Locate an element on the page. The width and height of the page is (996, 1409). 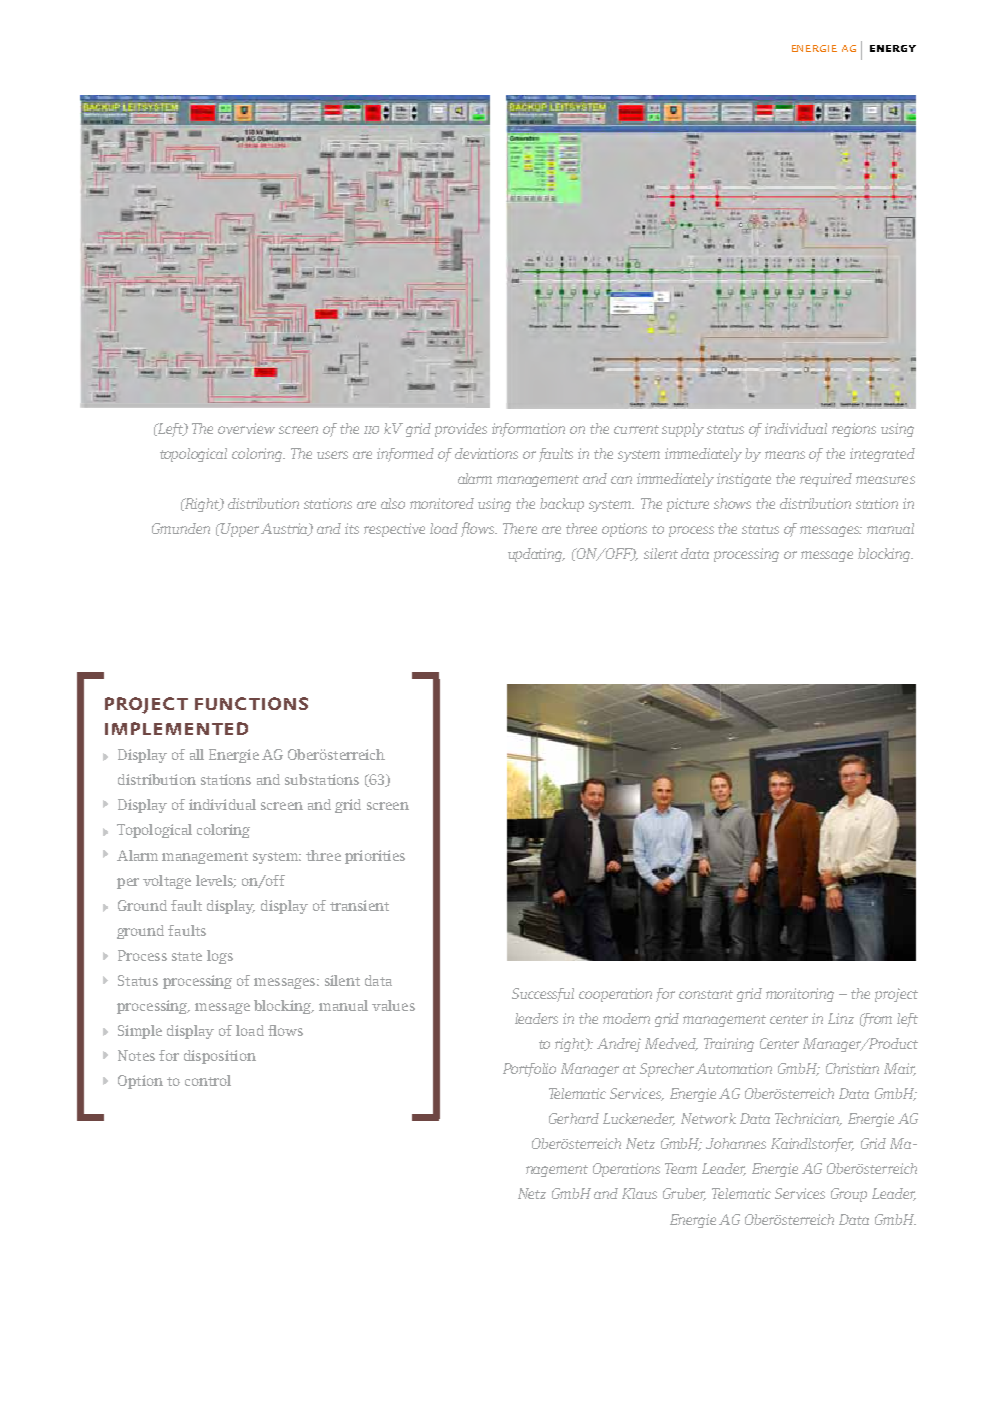
energy is located at coordinates (893, 48).
